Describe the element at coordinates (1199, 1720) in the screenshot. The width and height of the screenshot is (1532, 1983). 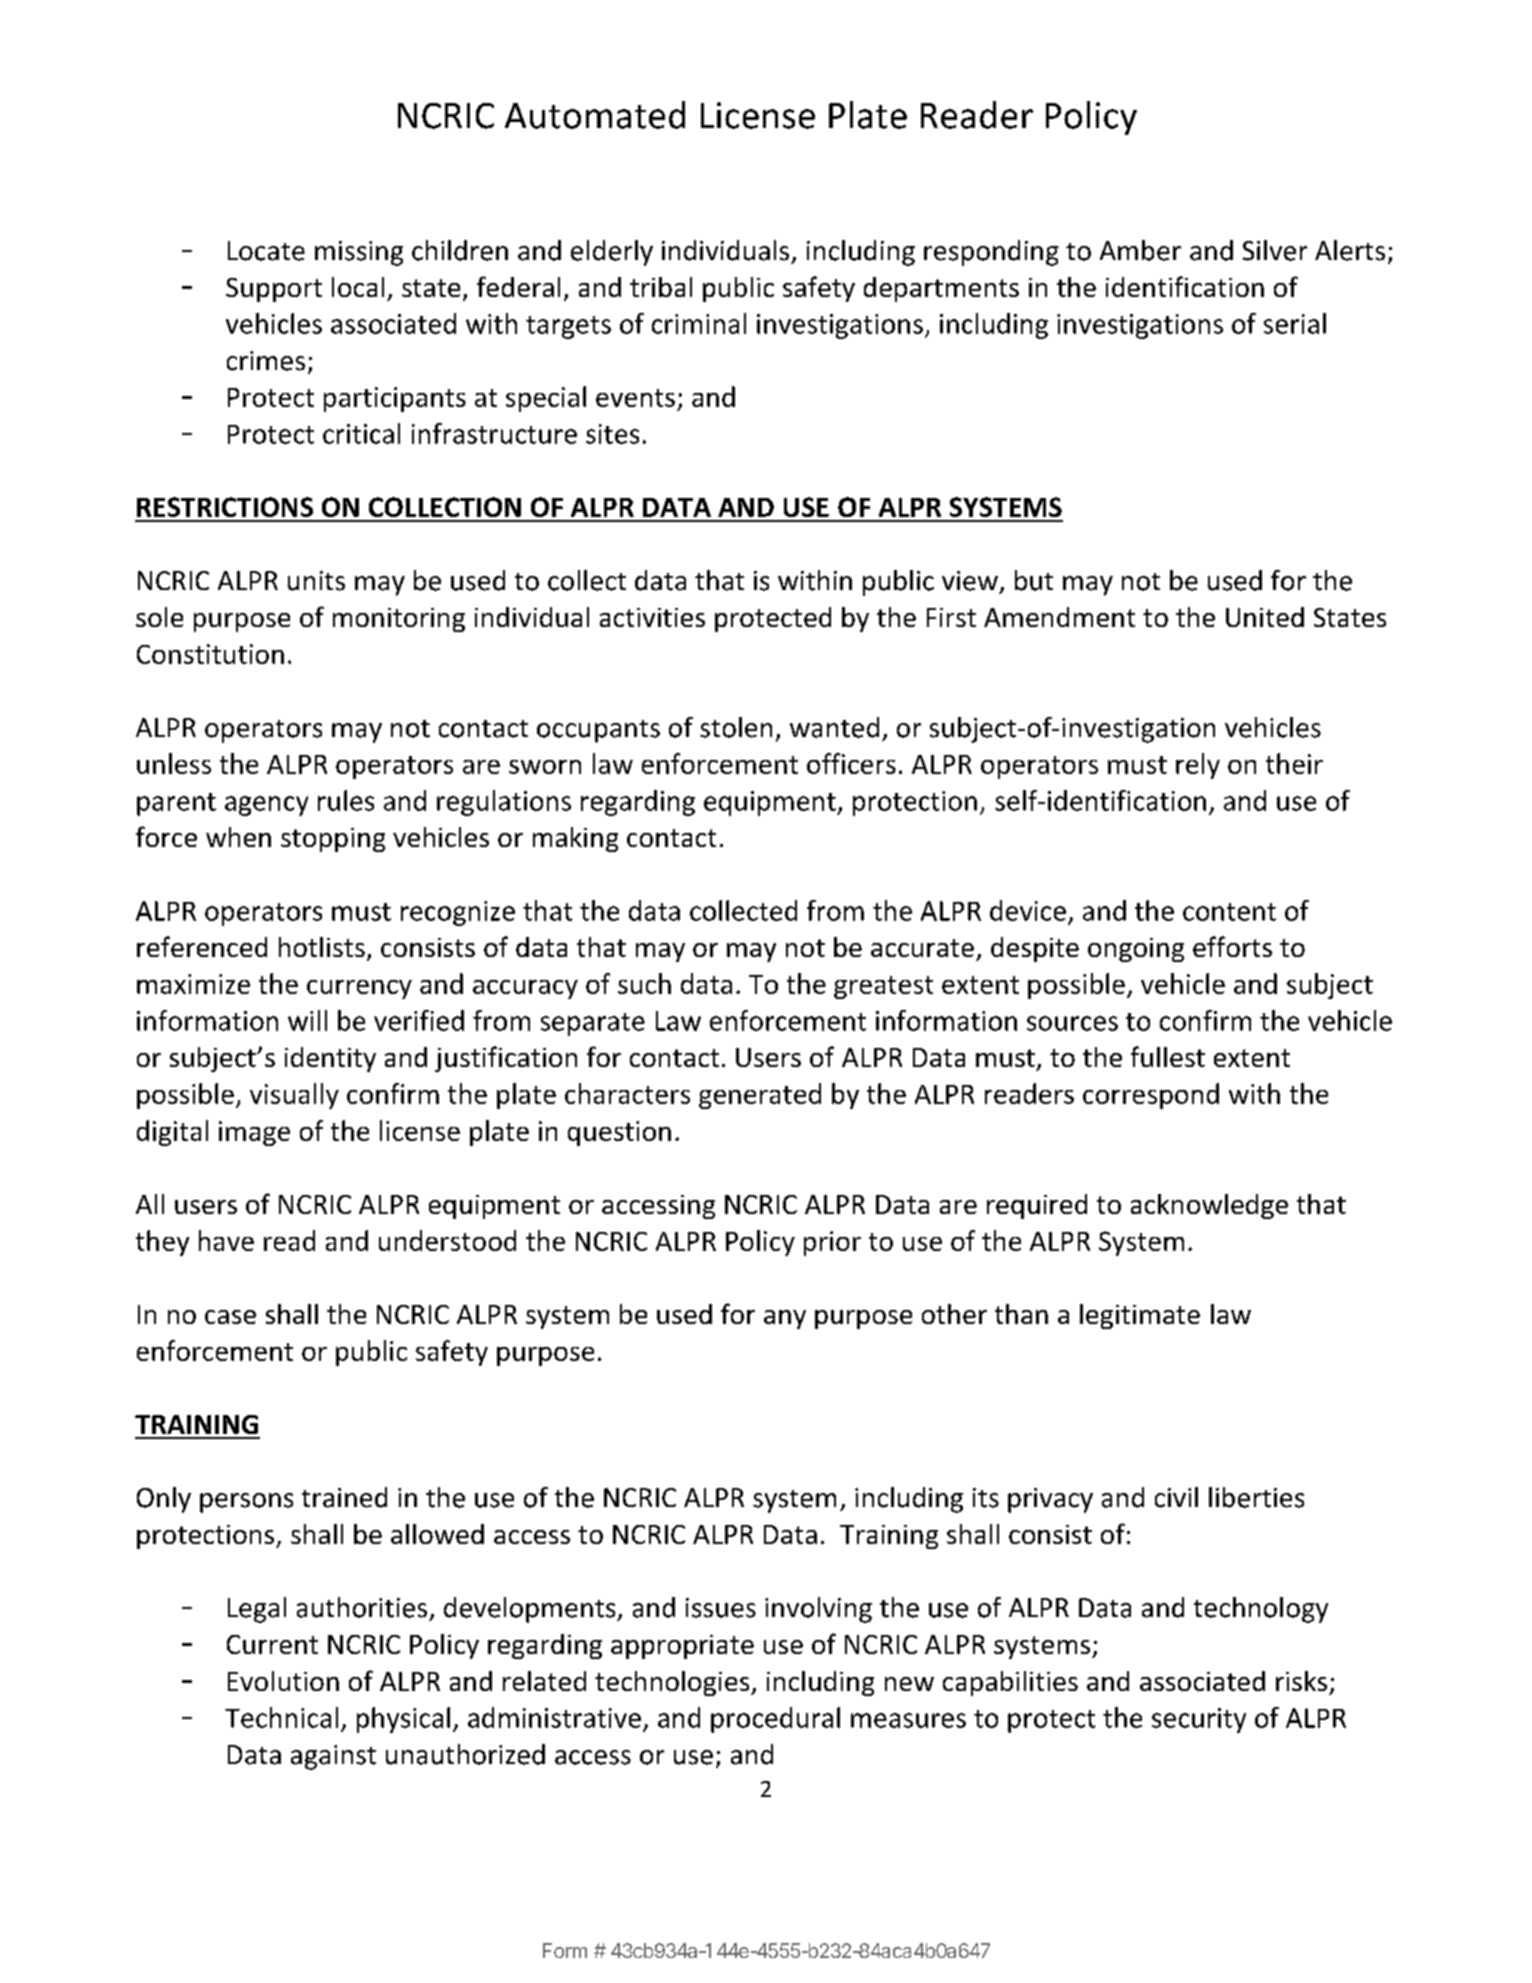
I see `security` at that location.
